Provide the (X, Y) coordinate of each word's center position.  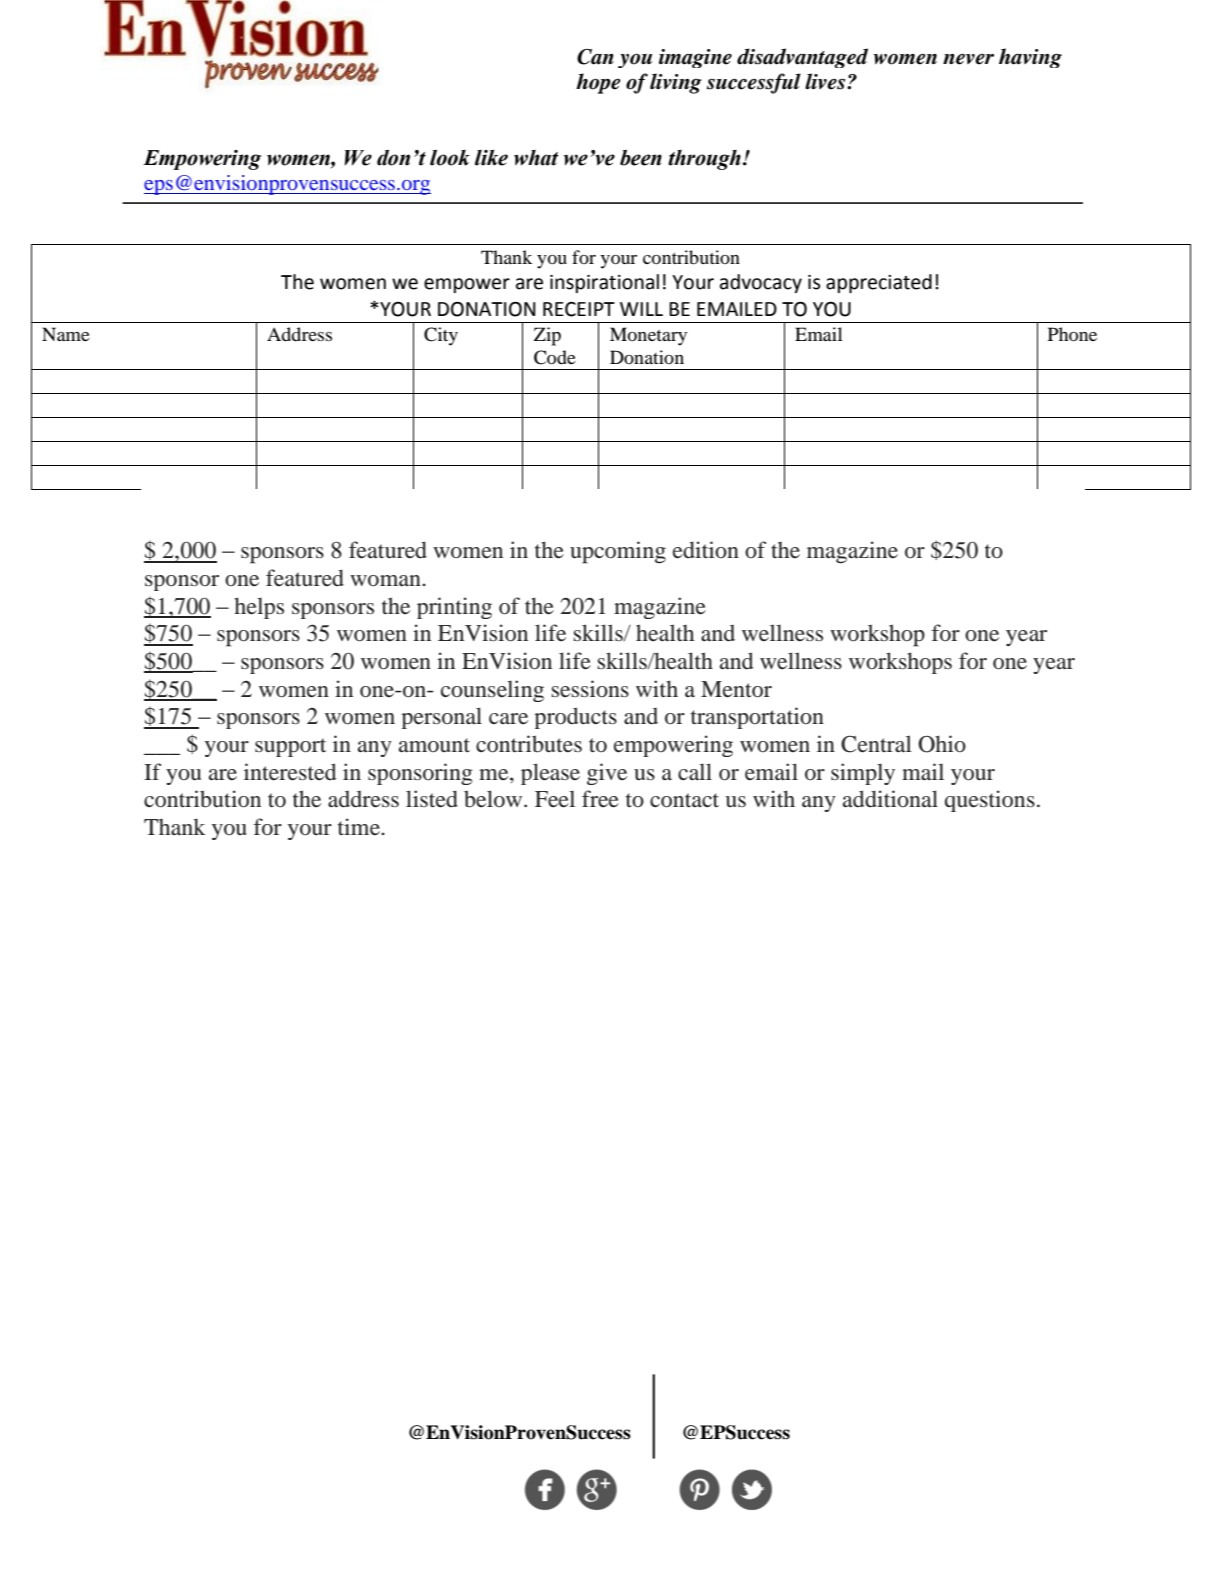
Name (66, 334)
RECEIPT (579, 309)
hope (598, 83)
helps (259, 608)
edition (706, 550)
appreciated (879, 283)
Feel (555, 799)
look (450, 158)
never (968, 59)
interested (290, 772)
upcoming (618, 552)
